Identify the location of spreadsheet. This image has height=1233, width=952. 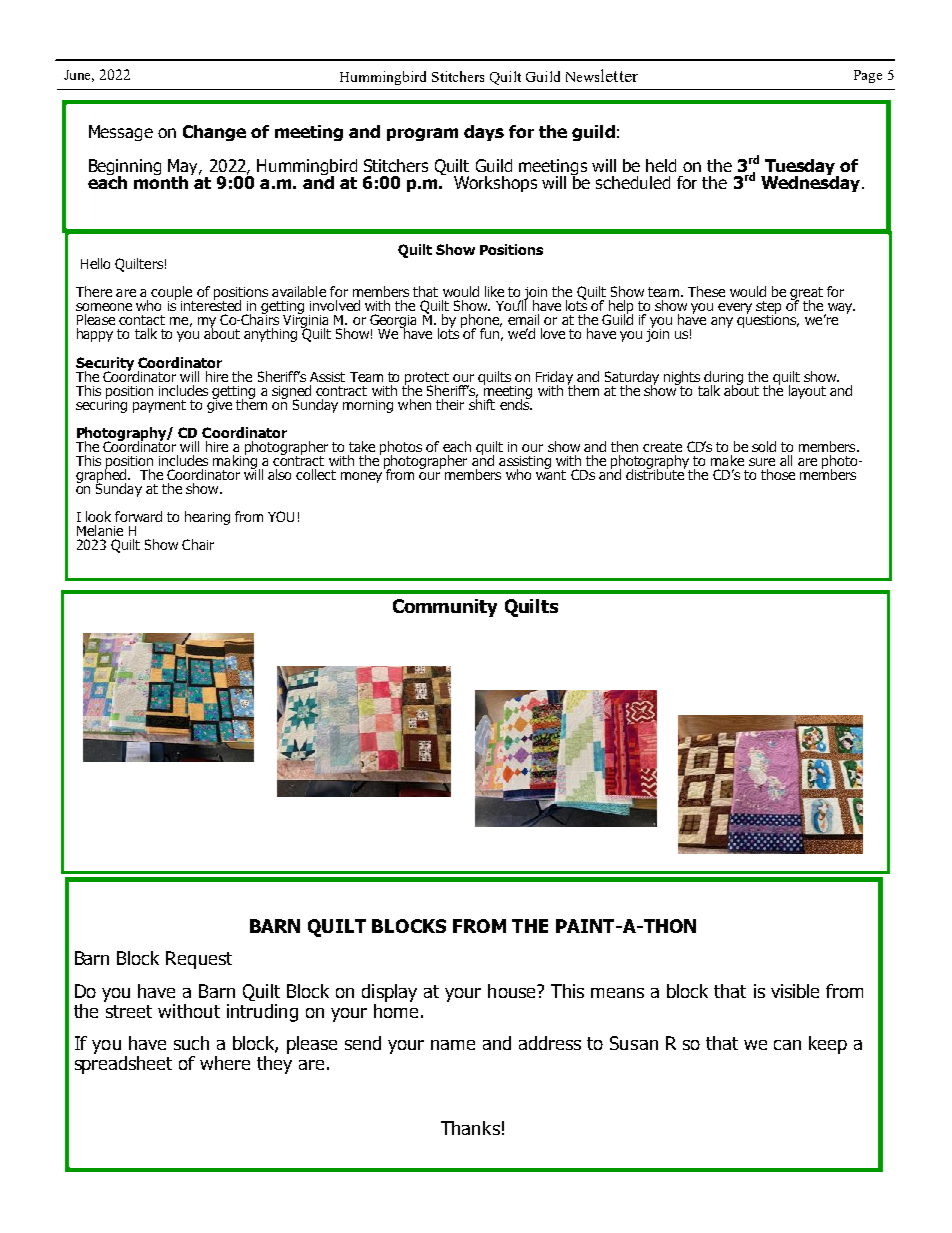
(123, 1063).
